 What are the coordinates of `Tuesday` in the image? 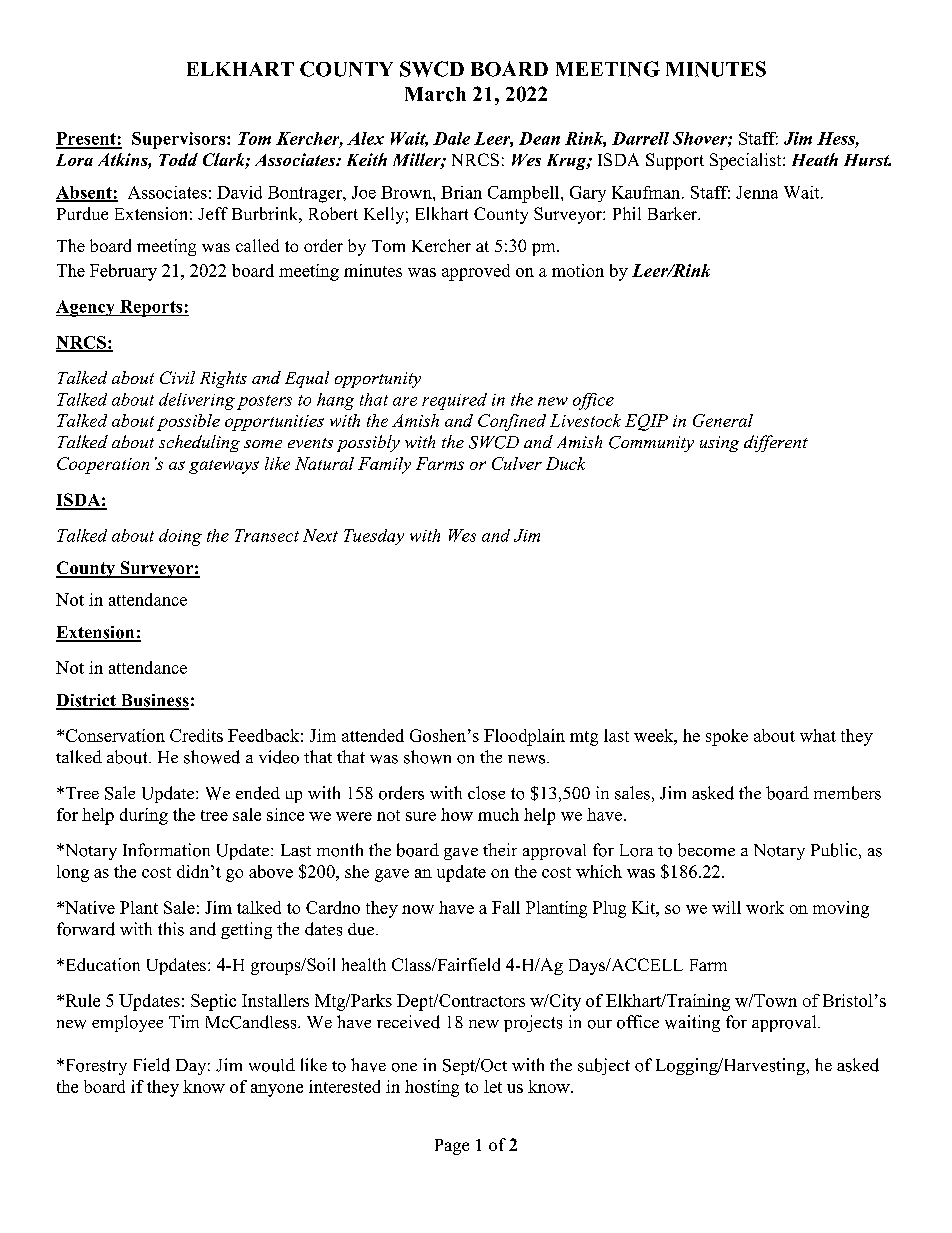 It's located at (374, 537).
